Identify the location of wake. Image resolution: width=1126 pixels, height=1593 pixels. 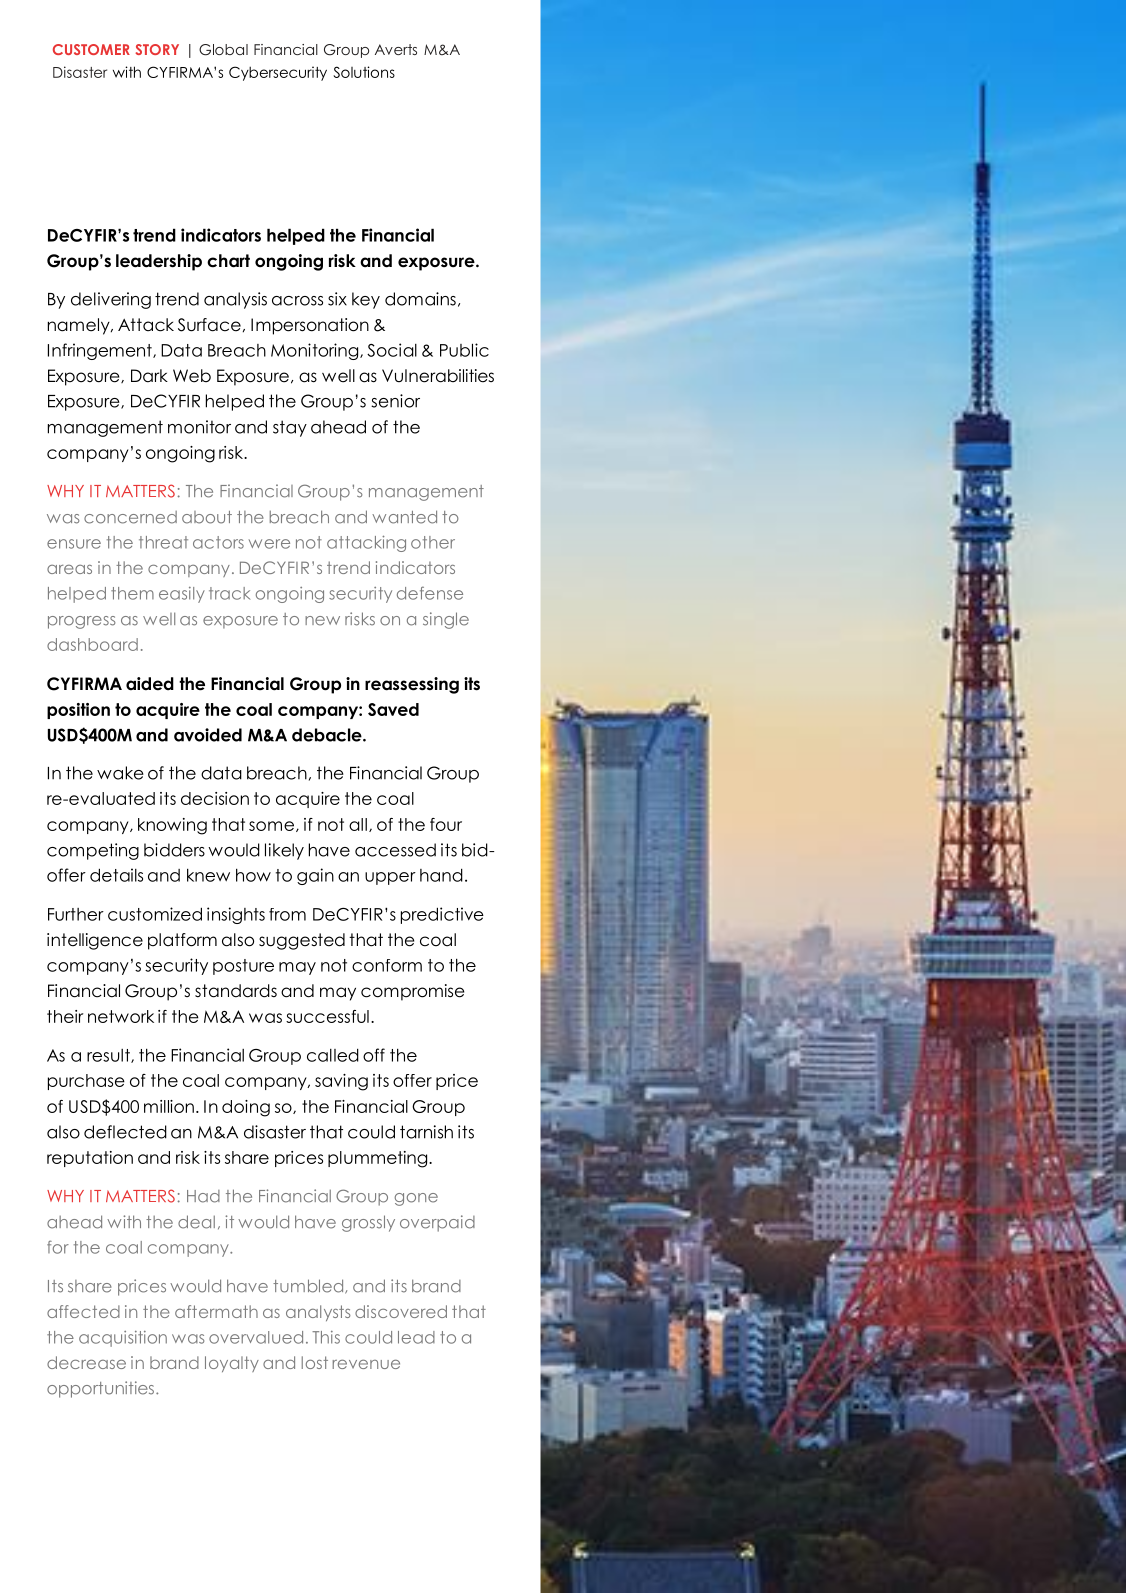
(120, 773).
